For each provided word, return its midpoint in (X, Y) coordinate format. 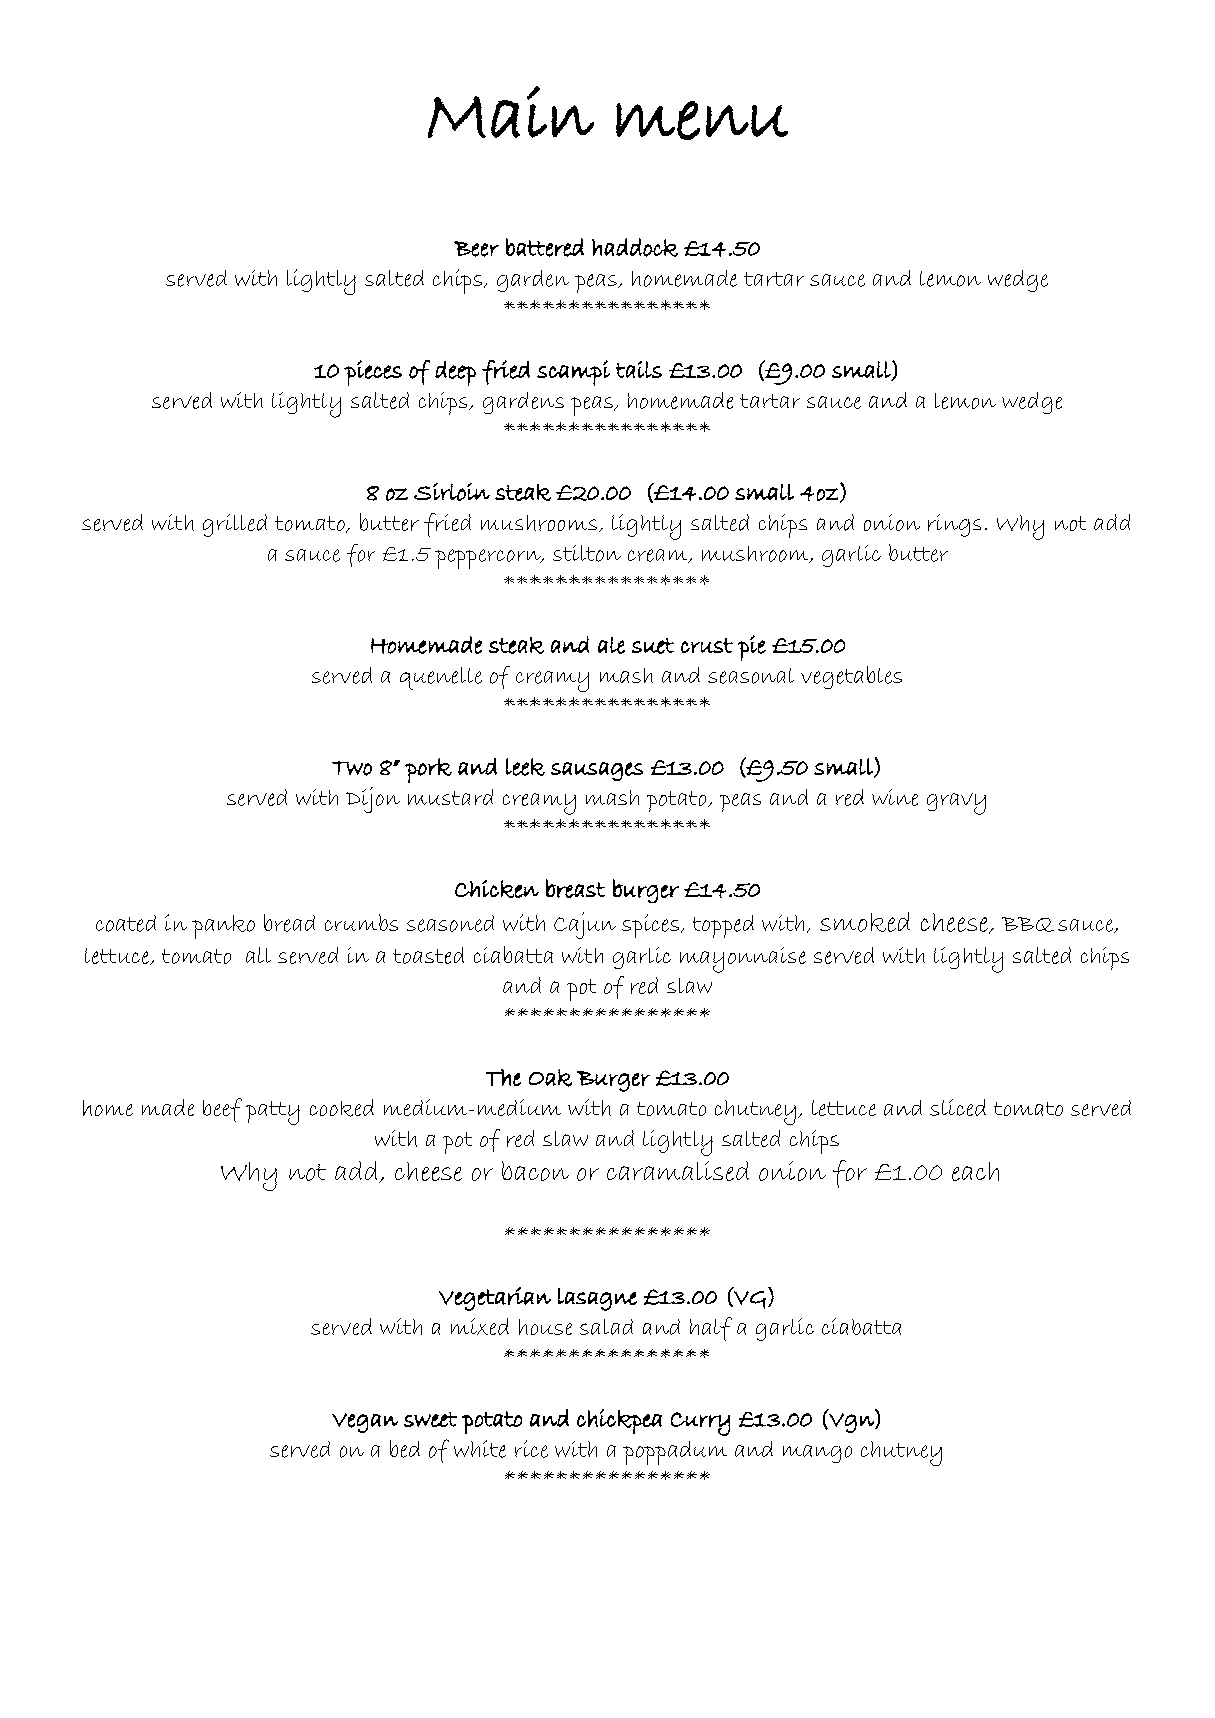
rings (954, 525)
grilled (235, 525)
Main (511, 112)
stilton (587, 553)
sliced (958, 1107)
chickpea (619, 1421)
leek (525, 767)
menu (702, 120)
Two (352, 768)
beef (222, 1110)
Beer (476, 249)
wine (895, 797)
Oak (550, 1078)
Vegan (365, 1423)
